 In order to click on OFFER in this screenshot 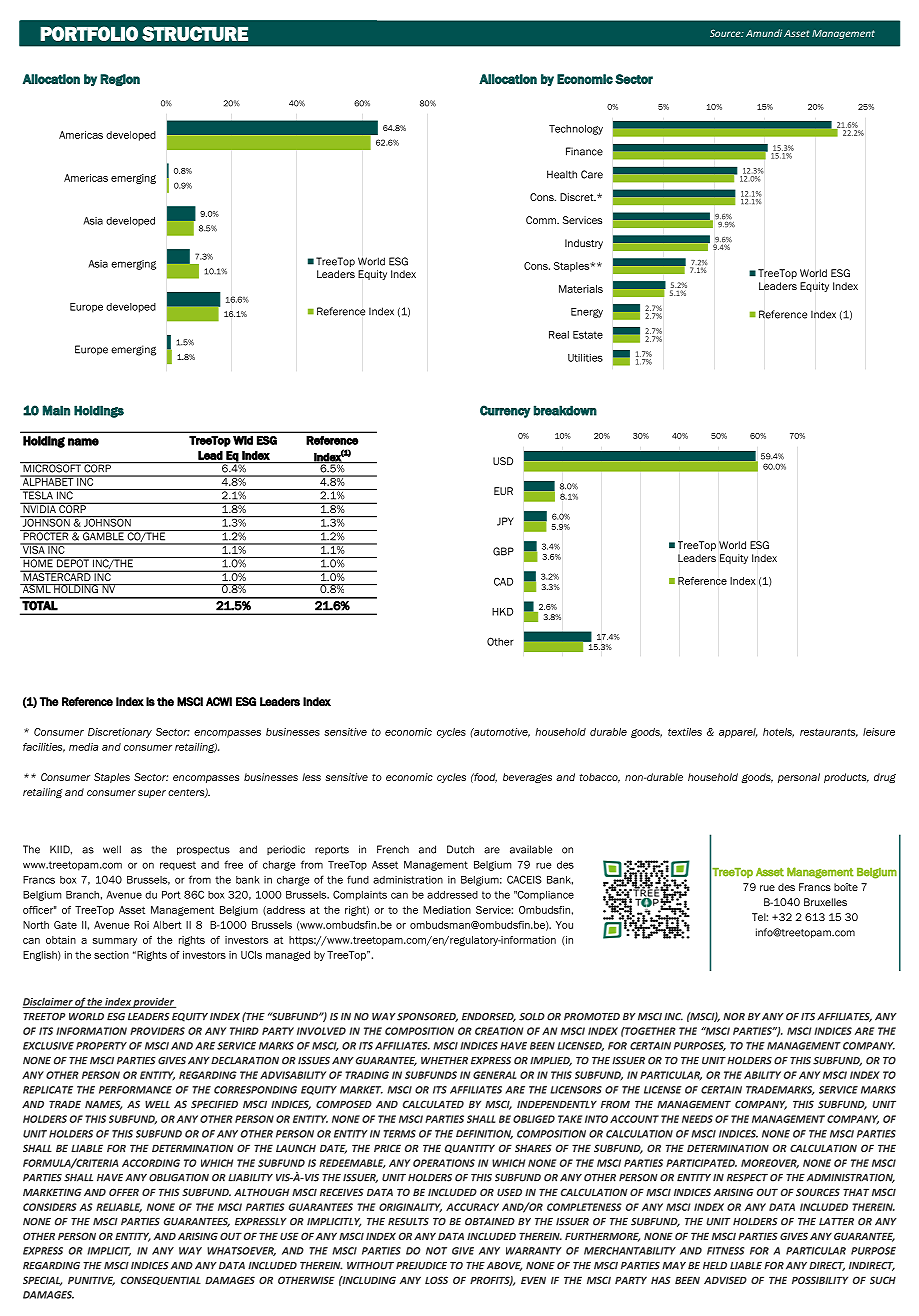, I will do `click(124, 1192)`.
